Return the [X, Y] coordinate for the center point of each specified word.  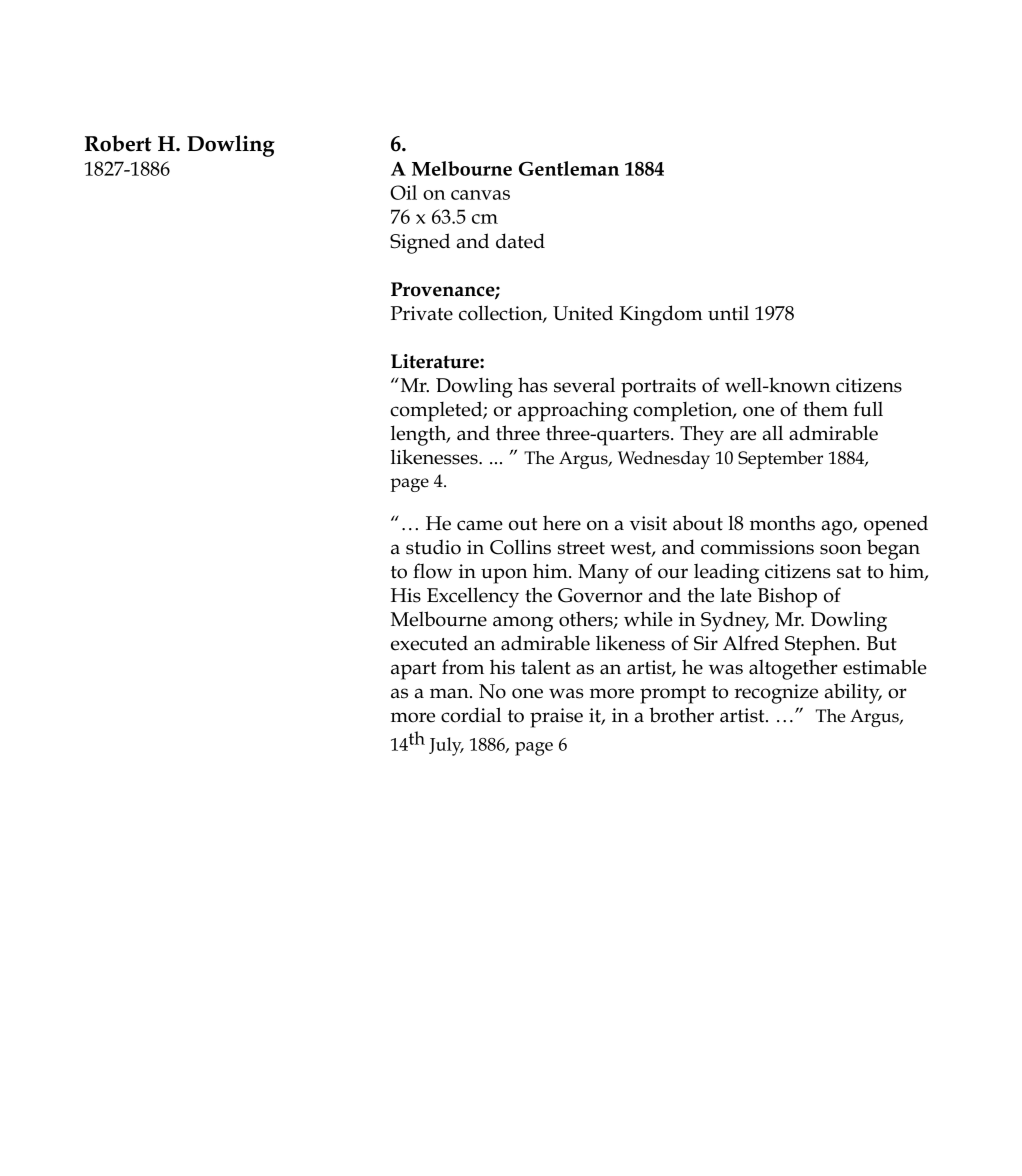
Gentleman [569, 168]
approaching [573, 411]
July [446, 746]
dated [520, 241]
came [480, 525]
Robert [118, 143]
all [773, 433]
